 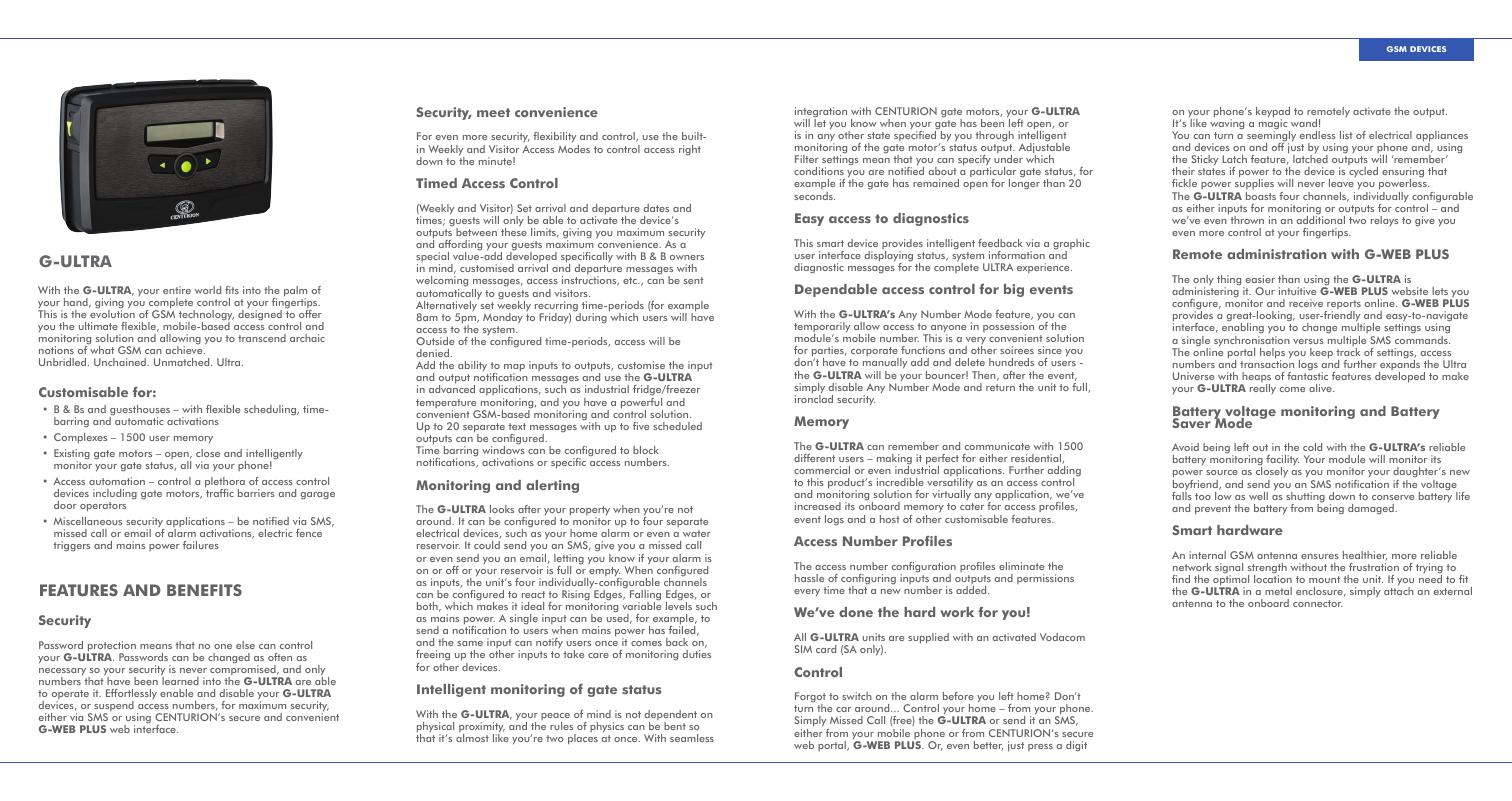 What do you see at coordinates (697, 533) in the document?
I see `water` at bounding box center [697, 533].
